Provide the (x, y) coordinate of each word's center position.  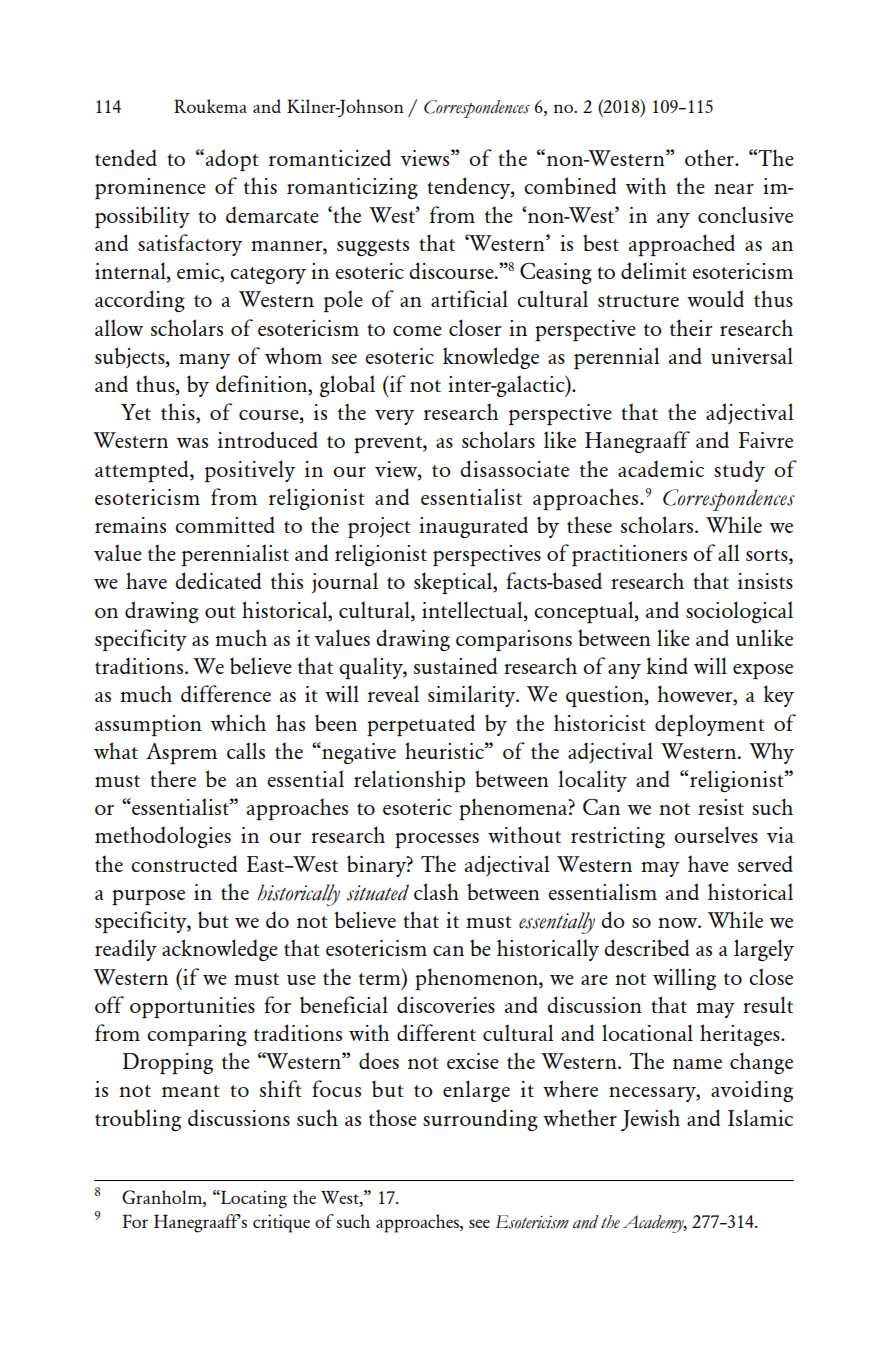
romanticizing (352, 188)
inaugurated (473, 527)
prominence (150, 188)
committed (225, 524)
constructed (184, 863)
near (734, 189)
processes (437, 840)
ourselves (716, 834)
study (739, 471)
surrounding (480, 1120)
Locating (253, 1199)
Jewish (650, 1120)
